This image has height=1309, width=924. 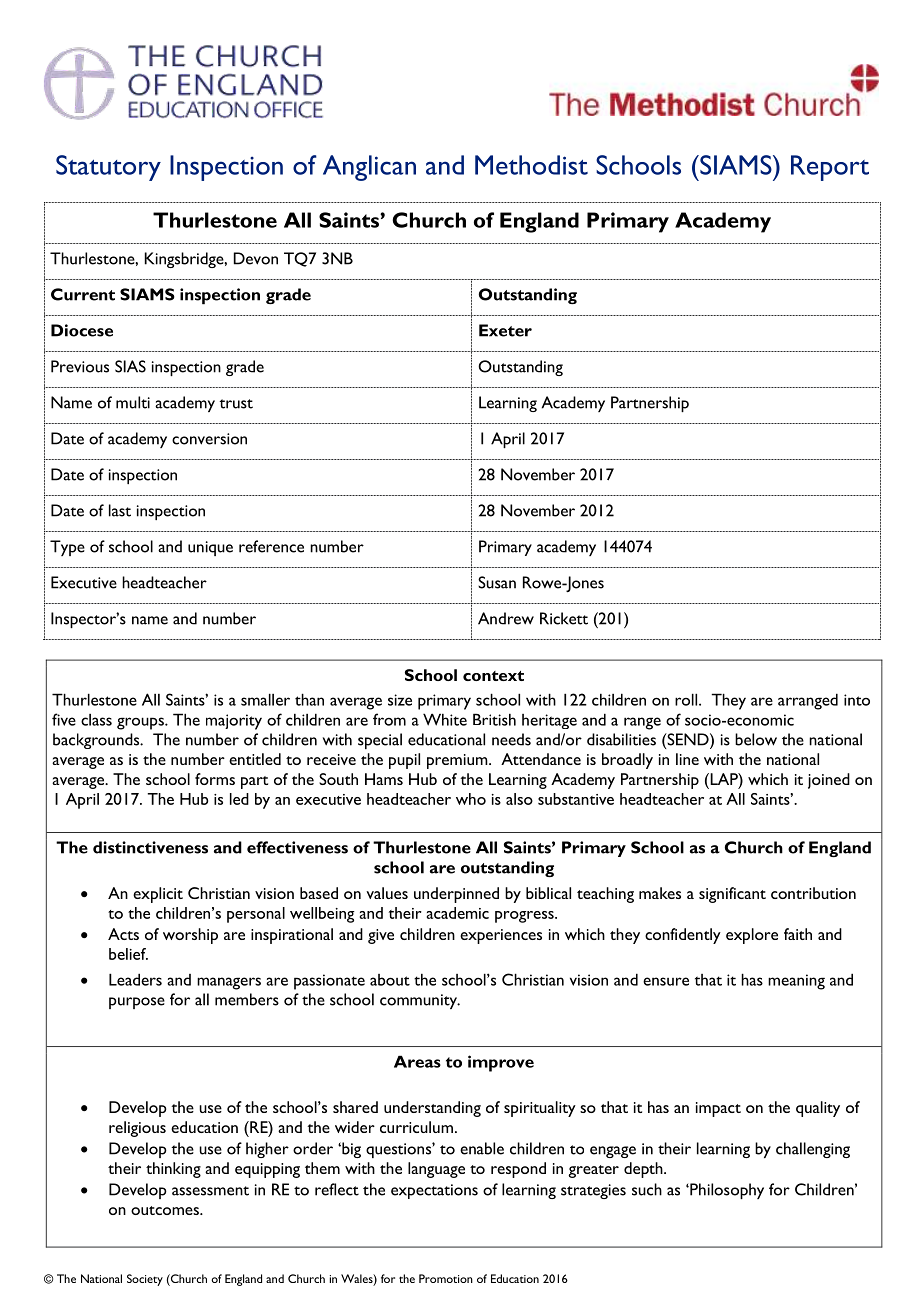 What do you see at coordinates (145, 1280) in the image?
I see `Society` at bounding box center [145, 1280].
